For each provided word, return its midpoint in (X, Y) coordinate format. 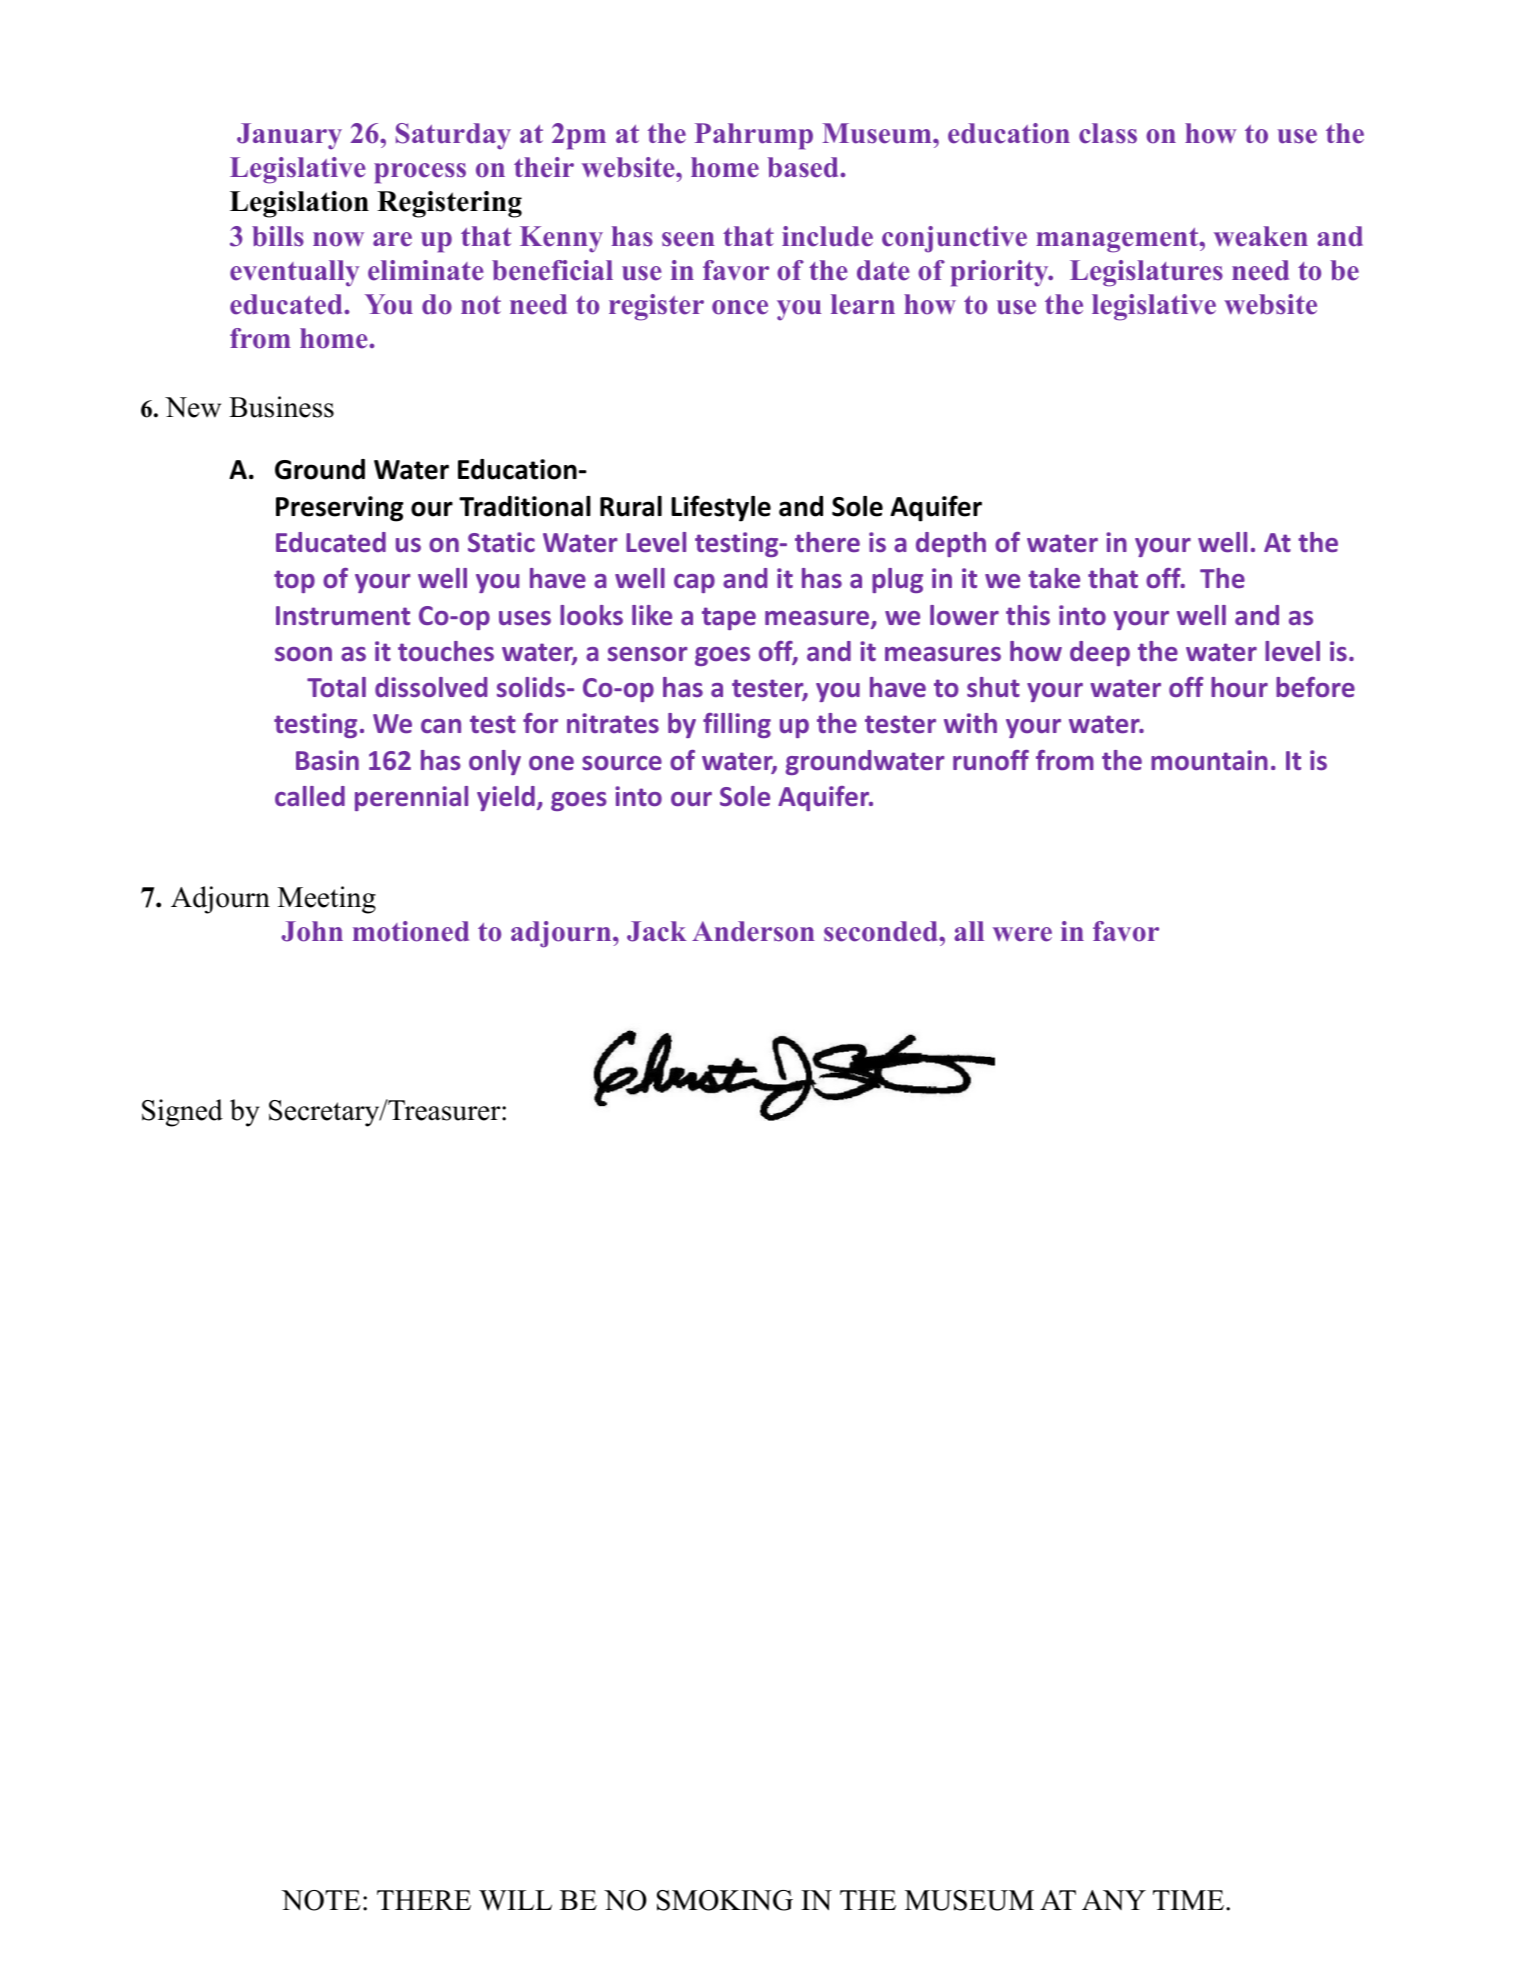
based (804, 167)
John (312, 931)
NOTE (321, 1900)
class (1108, 133)
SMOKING (725, 1900)
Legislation (299, 204)
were (1022, 934)
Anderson (753, 931)
